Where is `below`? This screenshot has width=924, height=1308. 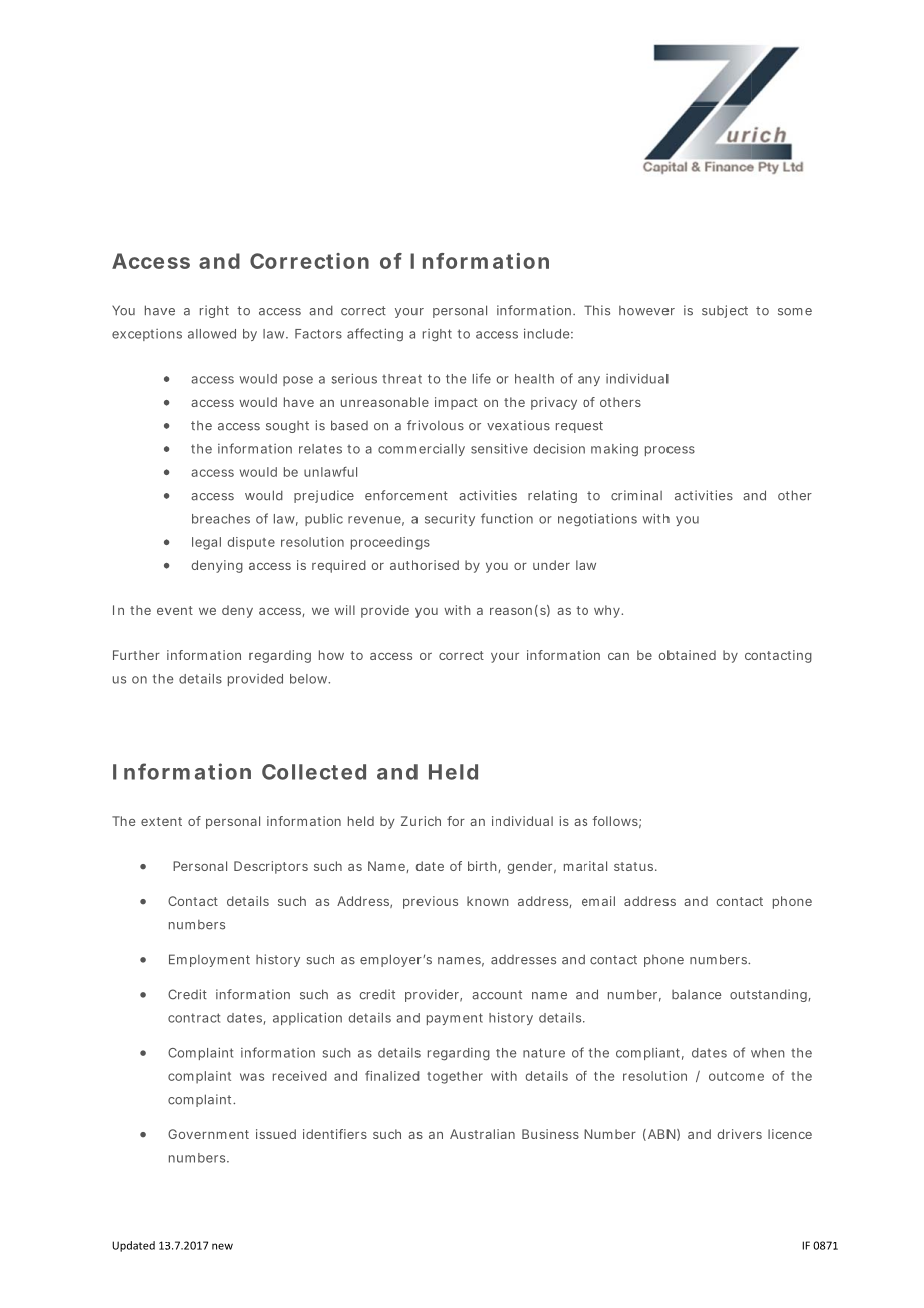
below is located at coordinates (310, 679).
